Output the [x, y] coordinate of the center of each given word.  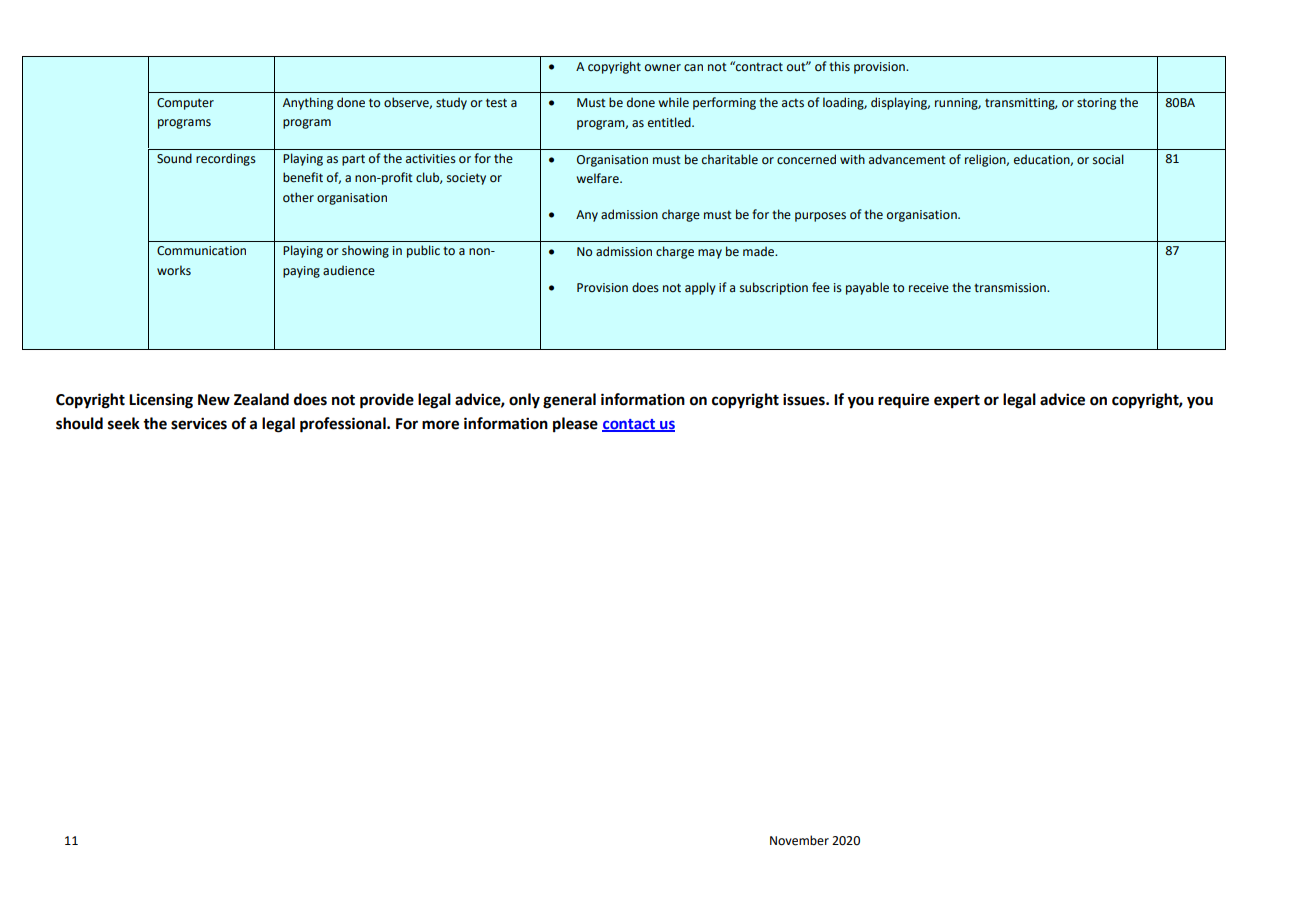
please [575, 425]
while [673, 102]
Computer [185, 104]
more [440, 425]
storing [1096, 104]
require [903, 401]
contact [629, 425]
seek [124, 423]
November [799, 840]
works [174, 270]
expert [957, 402]
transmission [1011, 288]
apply [700, 288]
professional [344, 425]
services [199, 423]
